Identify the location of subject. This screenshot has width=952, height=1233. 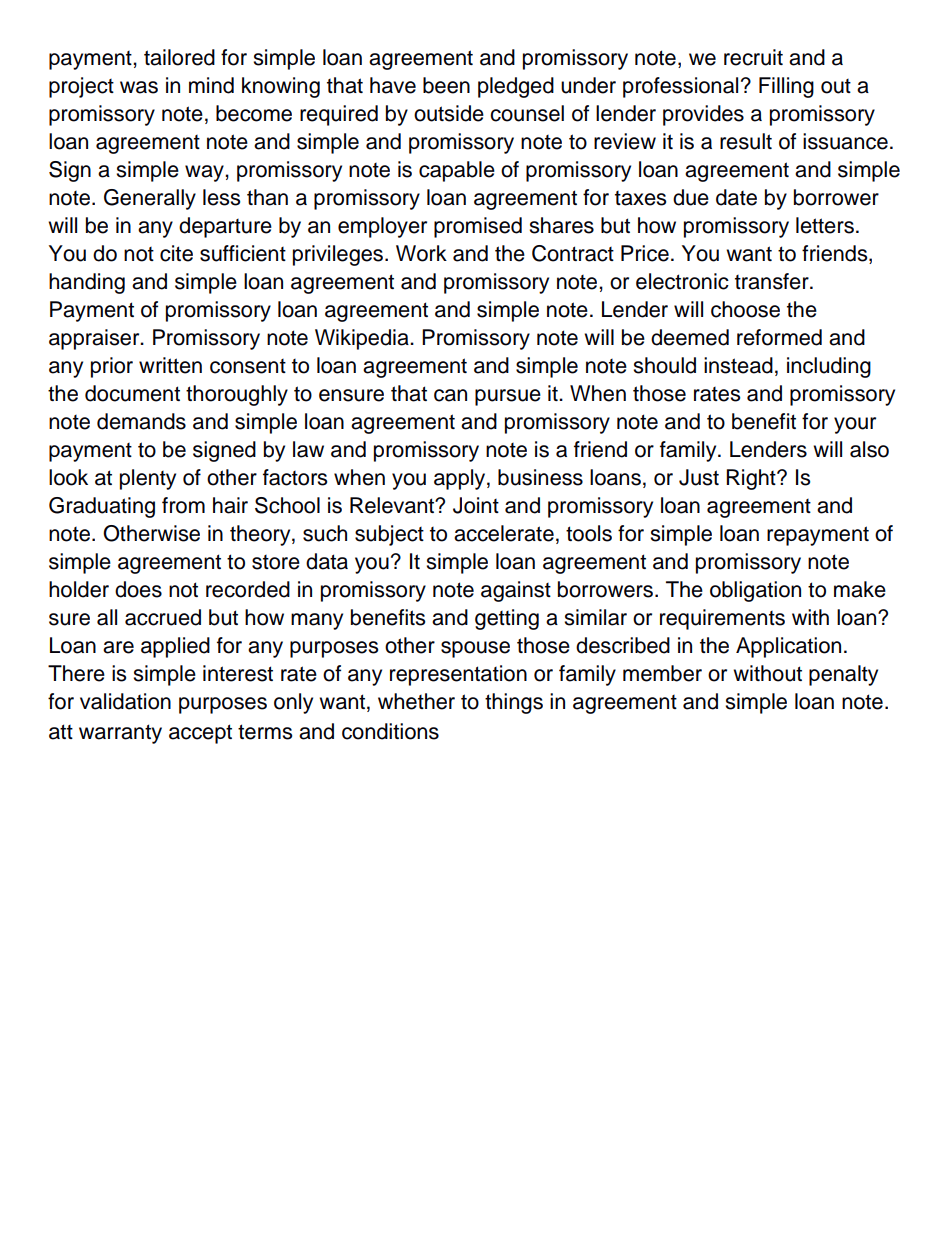
(389, 535).
